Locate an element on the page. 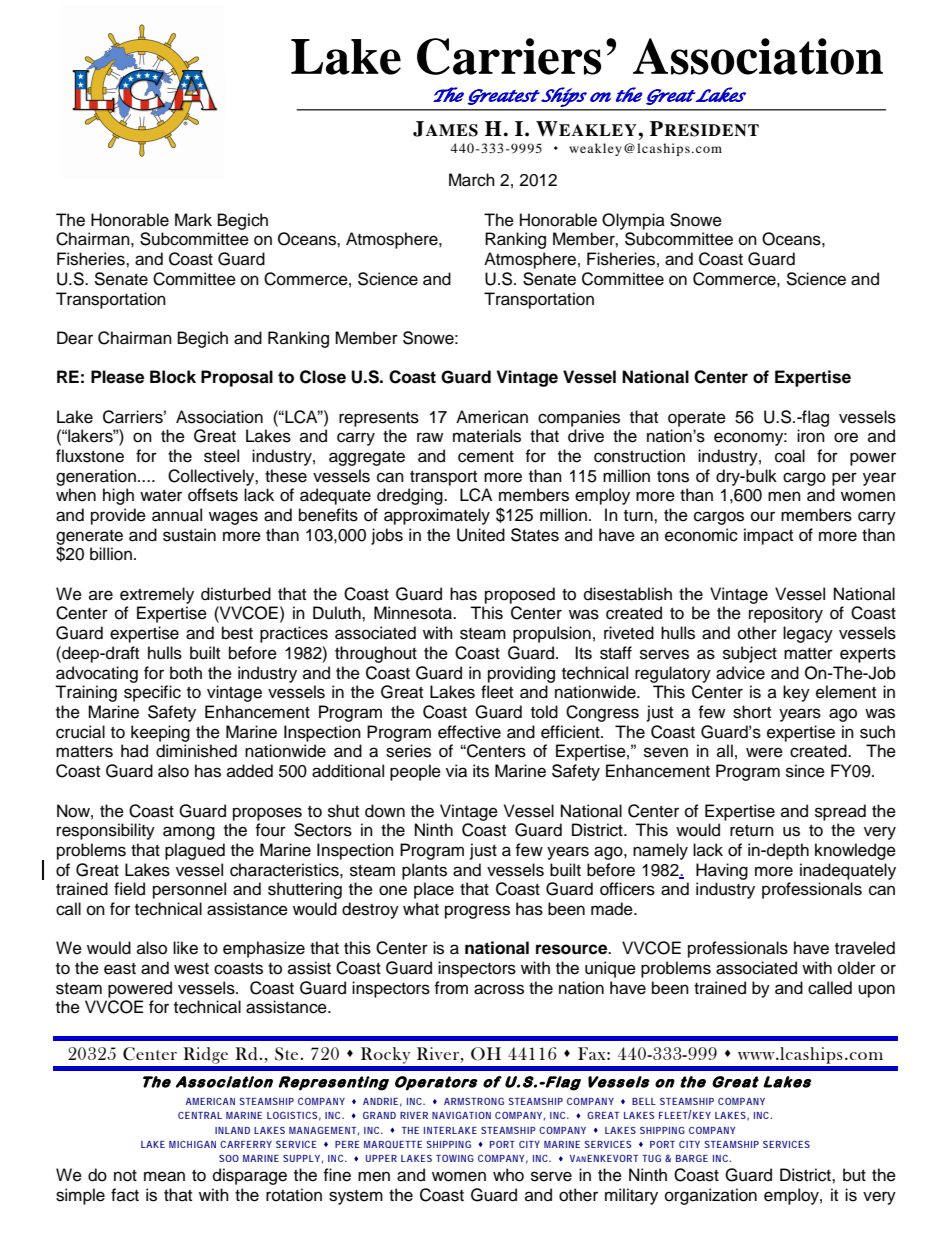 The width and height of the image is (952, 1233). impact is located at coordinates (768, 536).
